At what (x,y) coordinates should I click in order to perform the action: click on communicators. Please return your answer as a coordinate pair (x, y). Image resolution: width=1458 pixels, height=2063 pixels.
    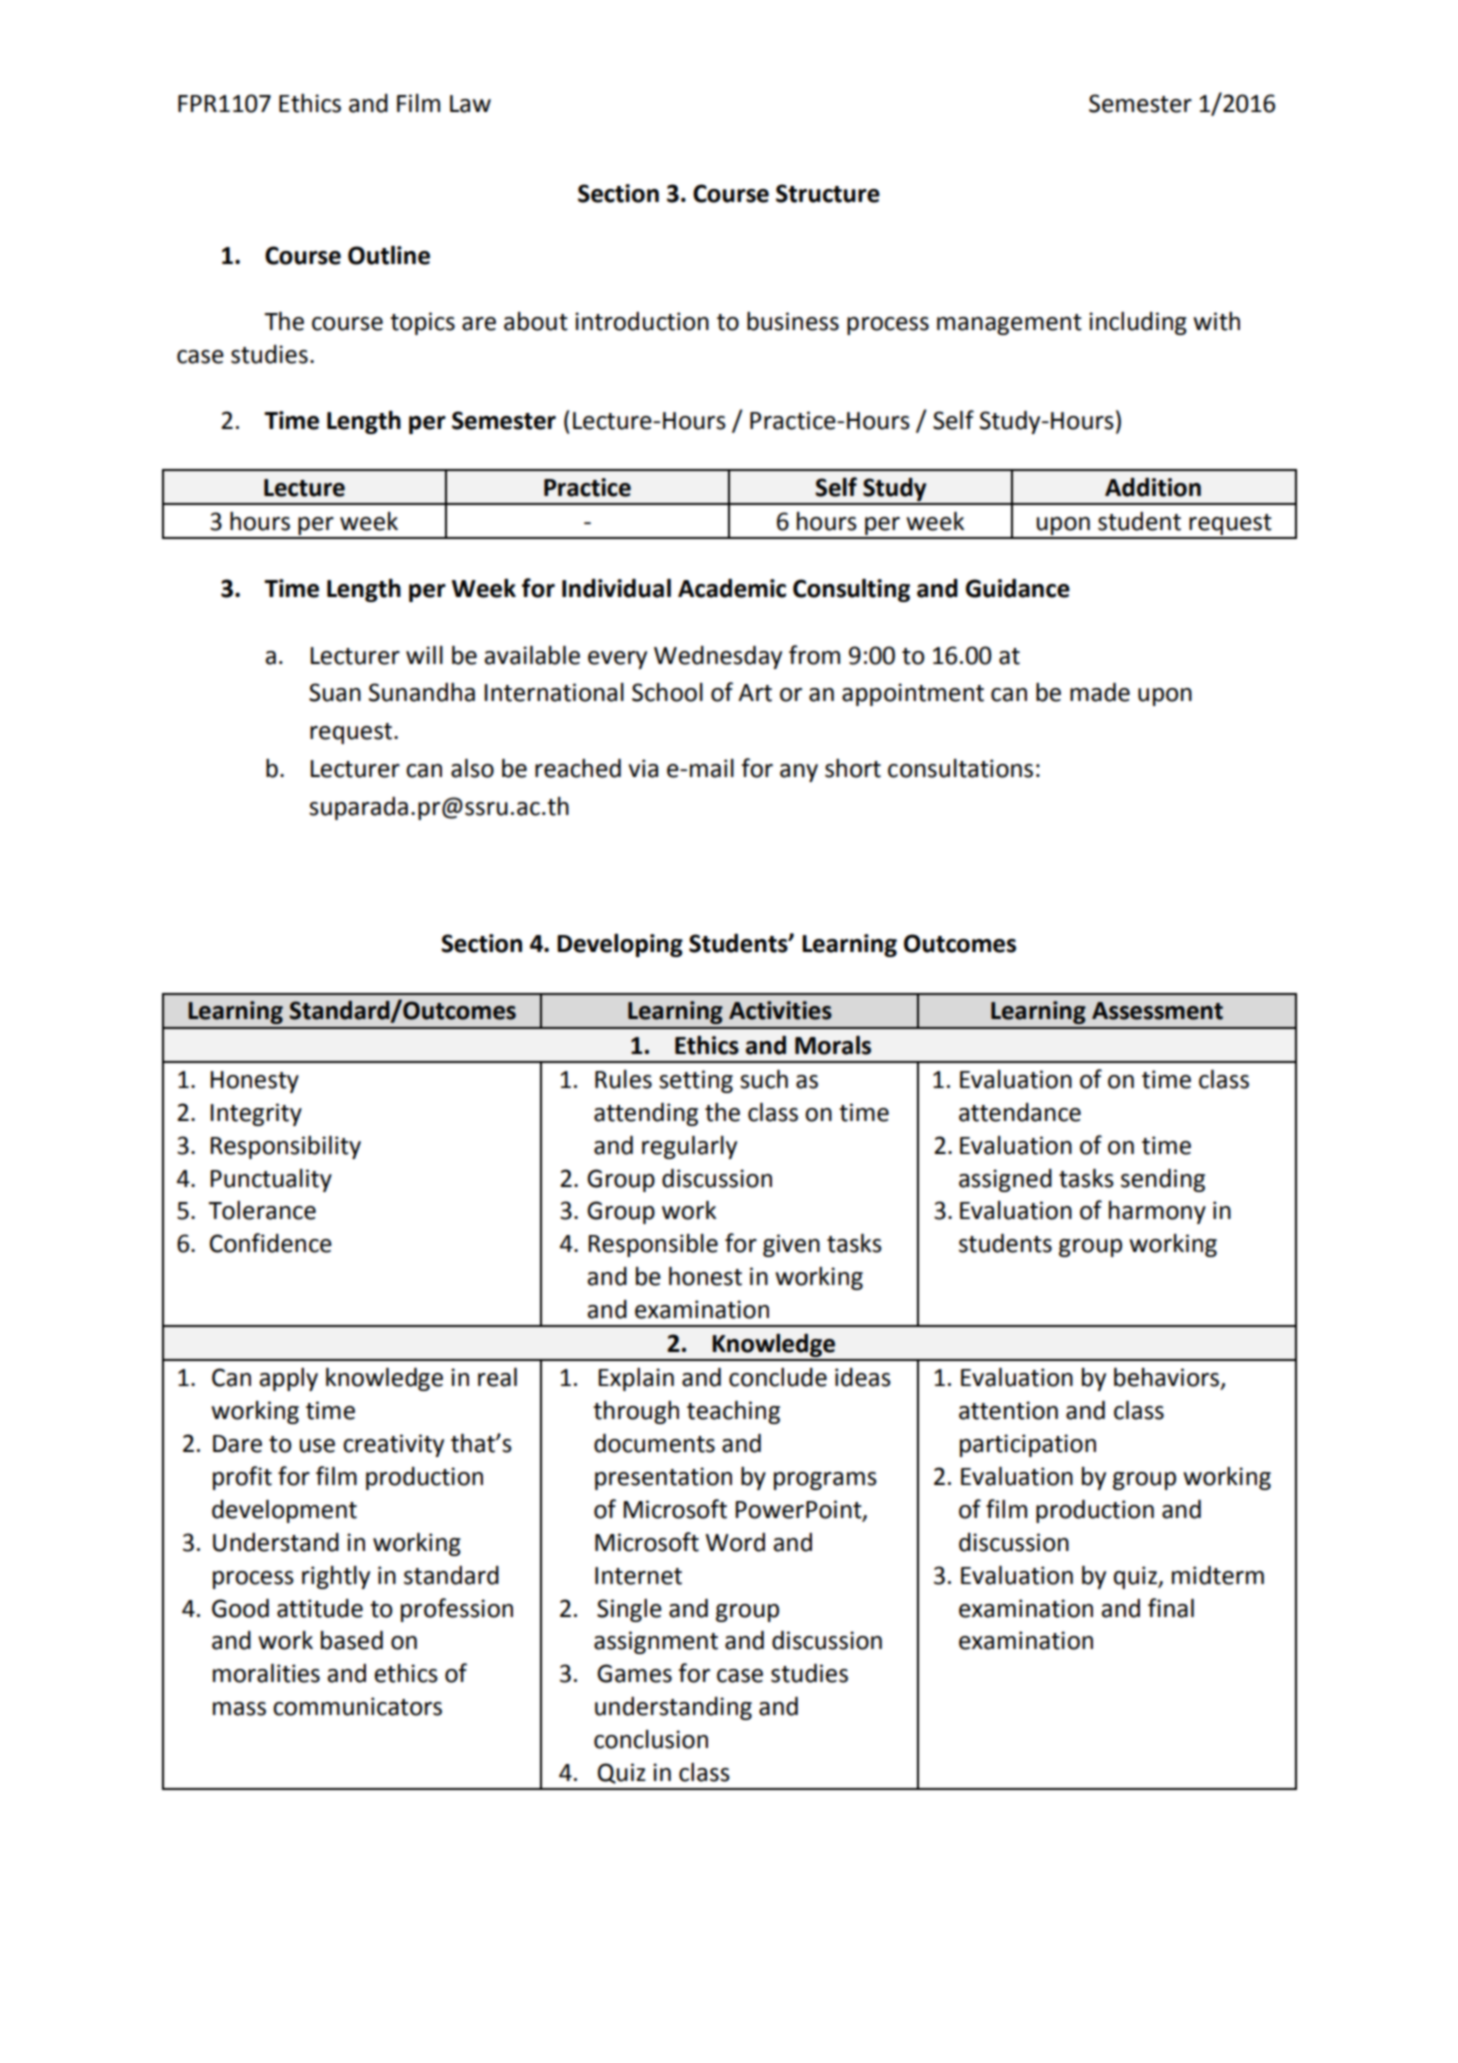
    Looking at the image, I should click on (357, 1706).
